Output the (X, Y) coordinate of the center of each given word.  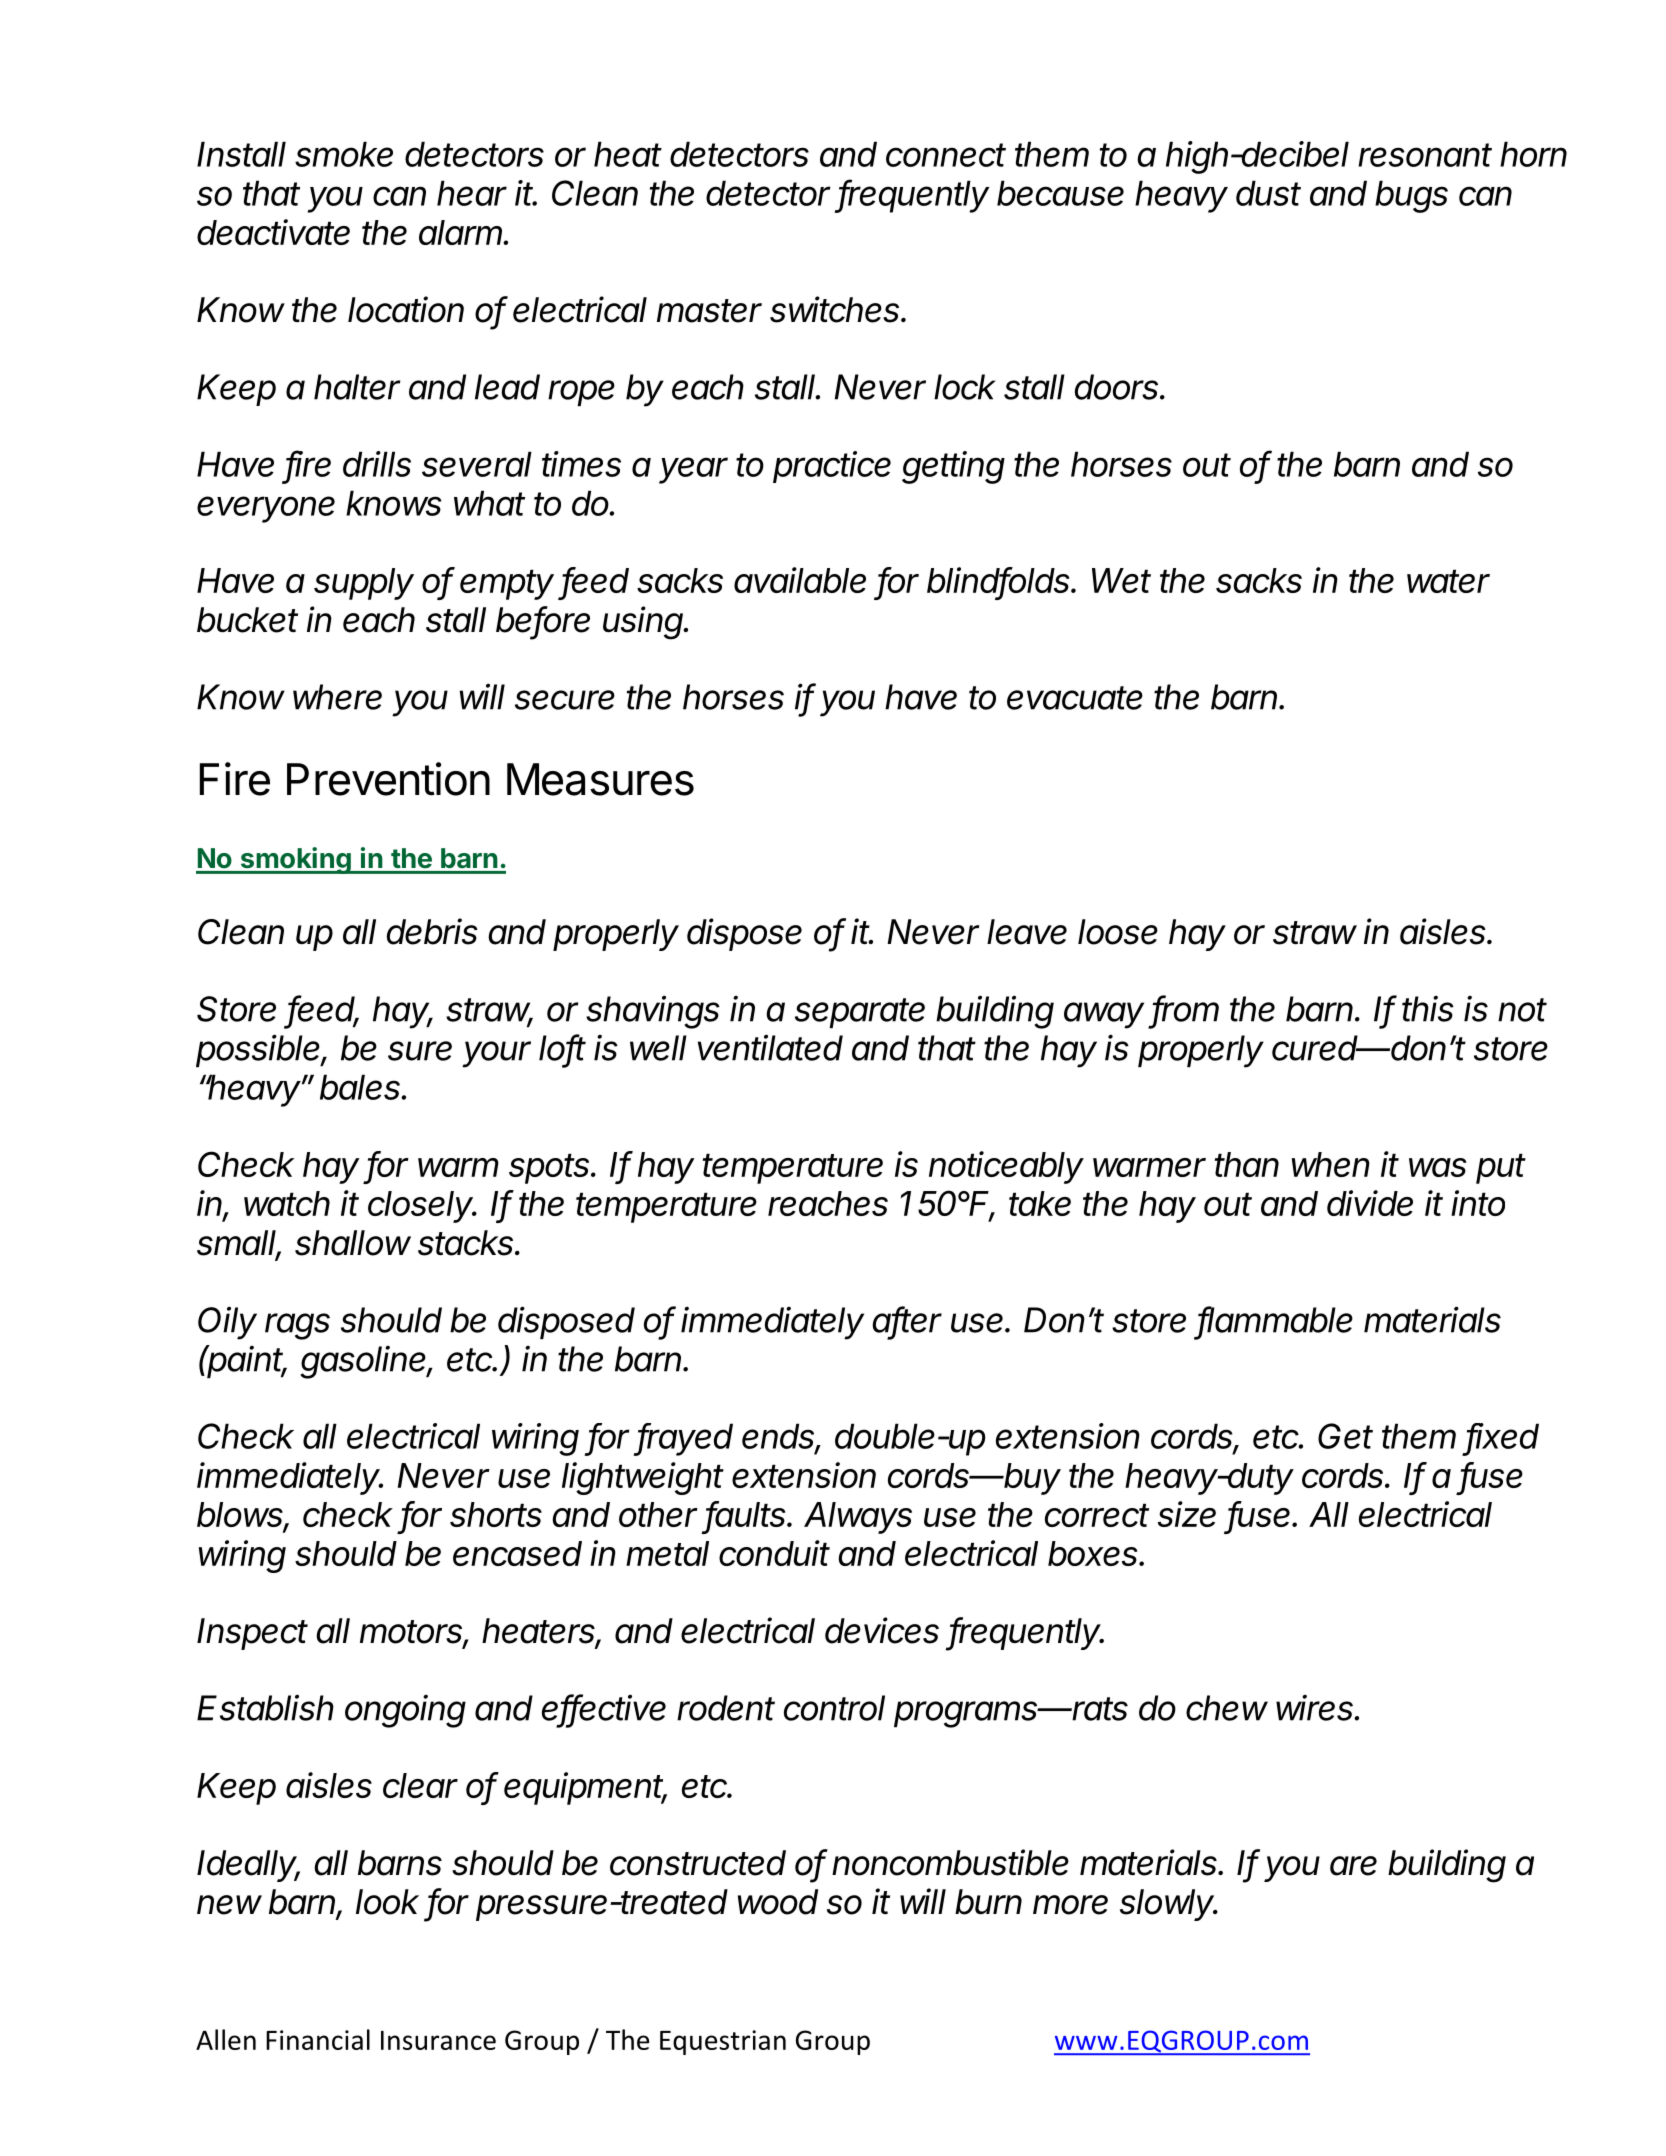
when (1330, 1164)
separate (860, 1013)
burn (988, 1902)
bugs (1411, 196)
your (496, 1054)
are (1353, 1866)
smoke (344, 154)
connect (946, 155)
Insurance (438, 2040)
